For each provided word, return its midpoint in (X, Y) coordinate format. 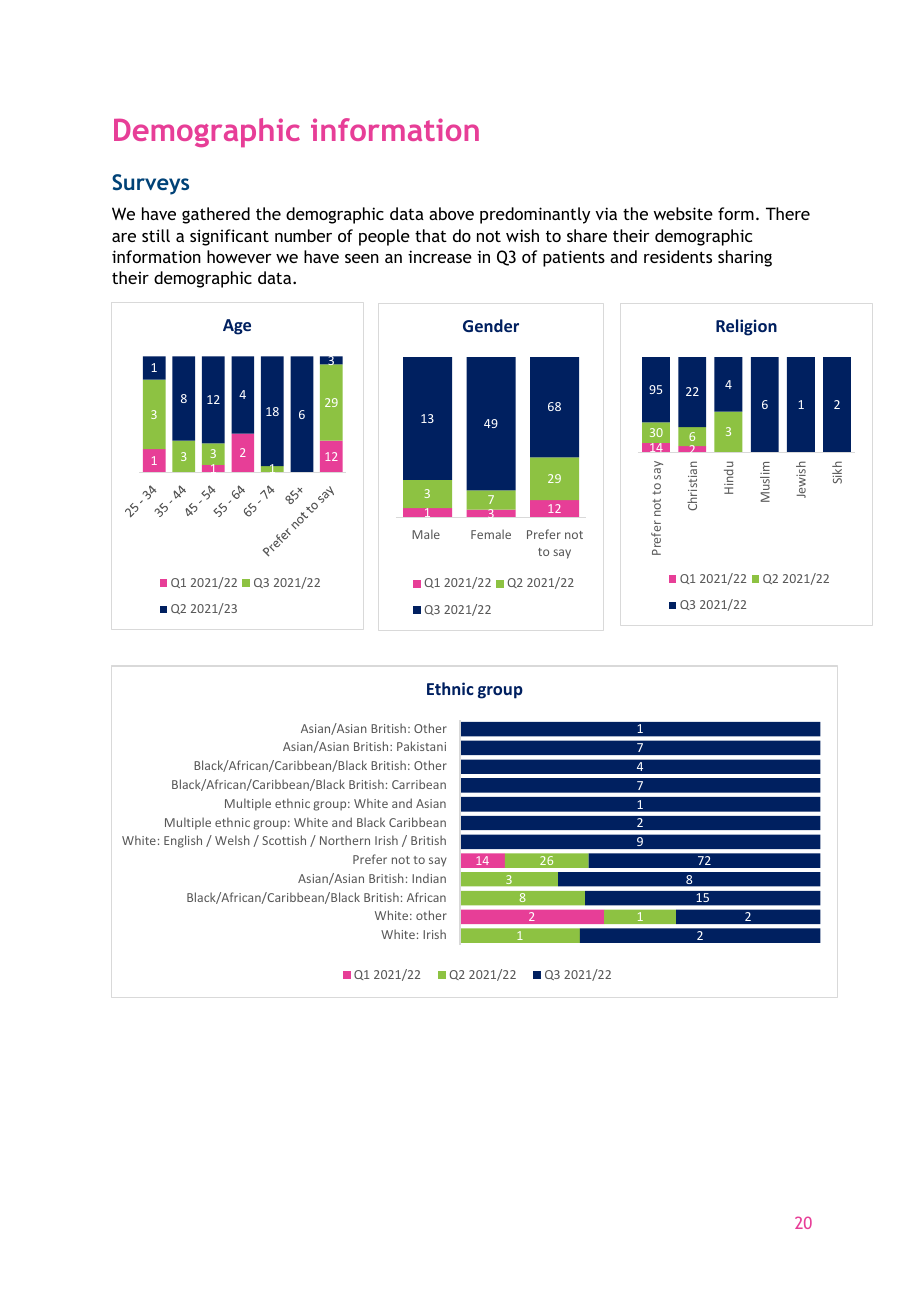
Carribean (419, 784)
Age (237, 327)
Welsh (232, 840)
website (683, 213)
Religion (746, 327)
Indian (429, 878)
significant (229, 237)
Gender (491, 325)
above (451, 213)
